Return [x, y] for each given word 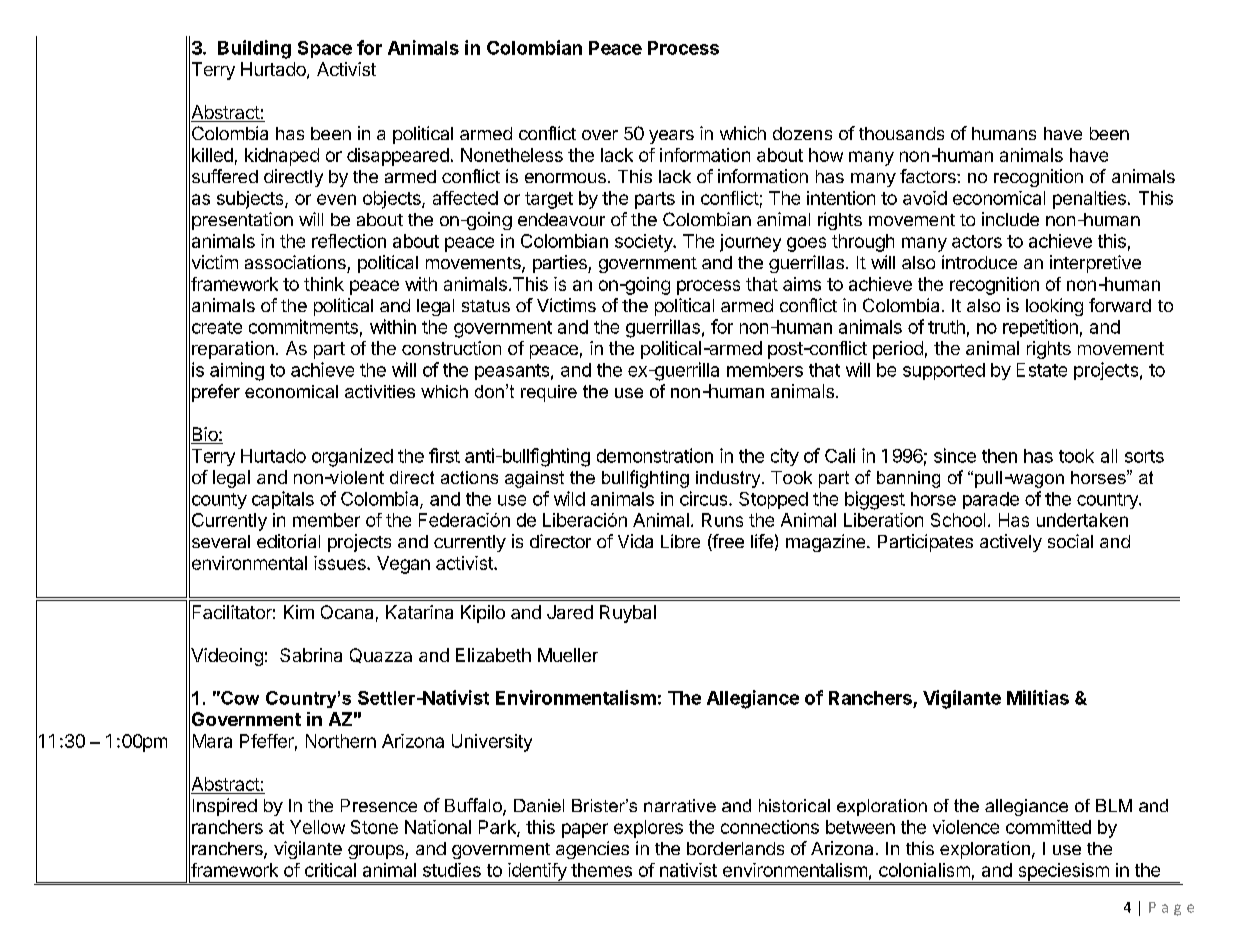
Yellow [317, 827]
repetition [1040, 328]
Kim [299, 612]
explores [648, 829]
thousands [901, 133]
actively [1011, 543]
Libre [680, 541]
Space [325, 49]
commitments [303, 326]
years [671, 137]
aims [802, 284]
